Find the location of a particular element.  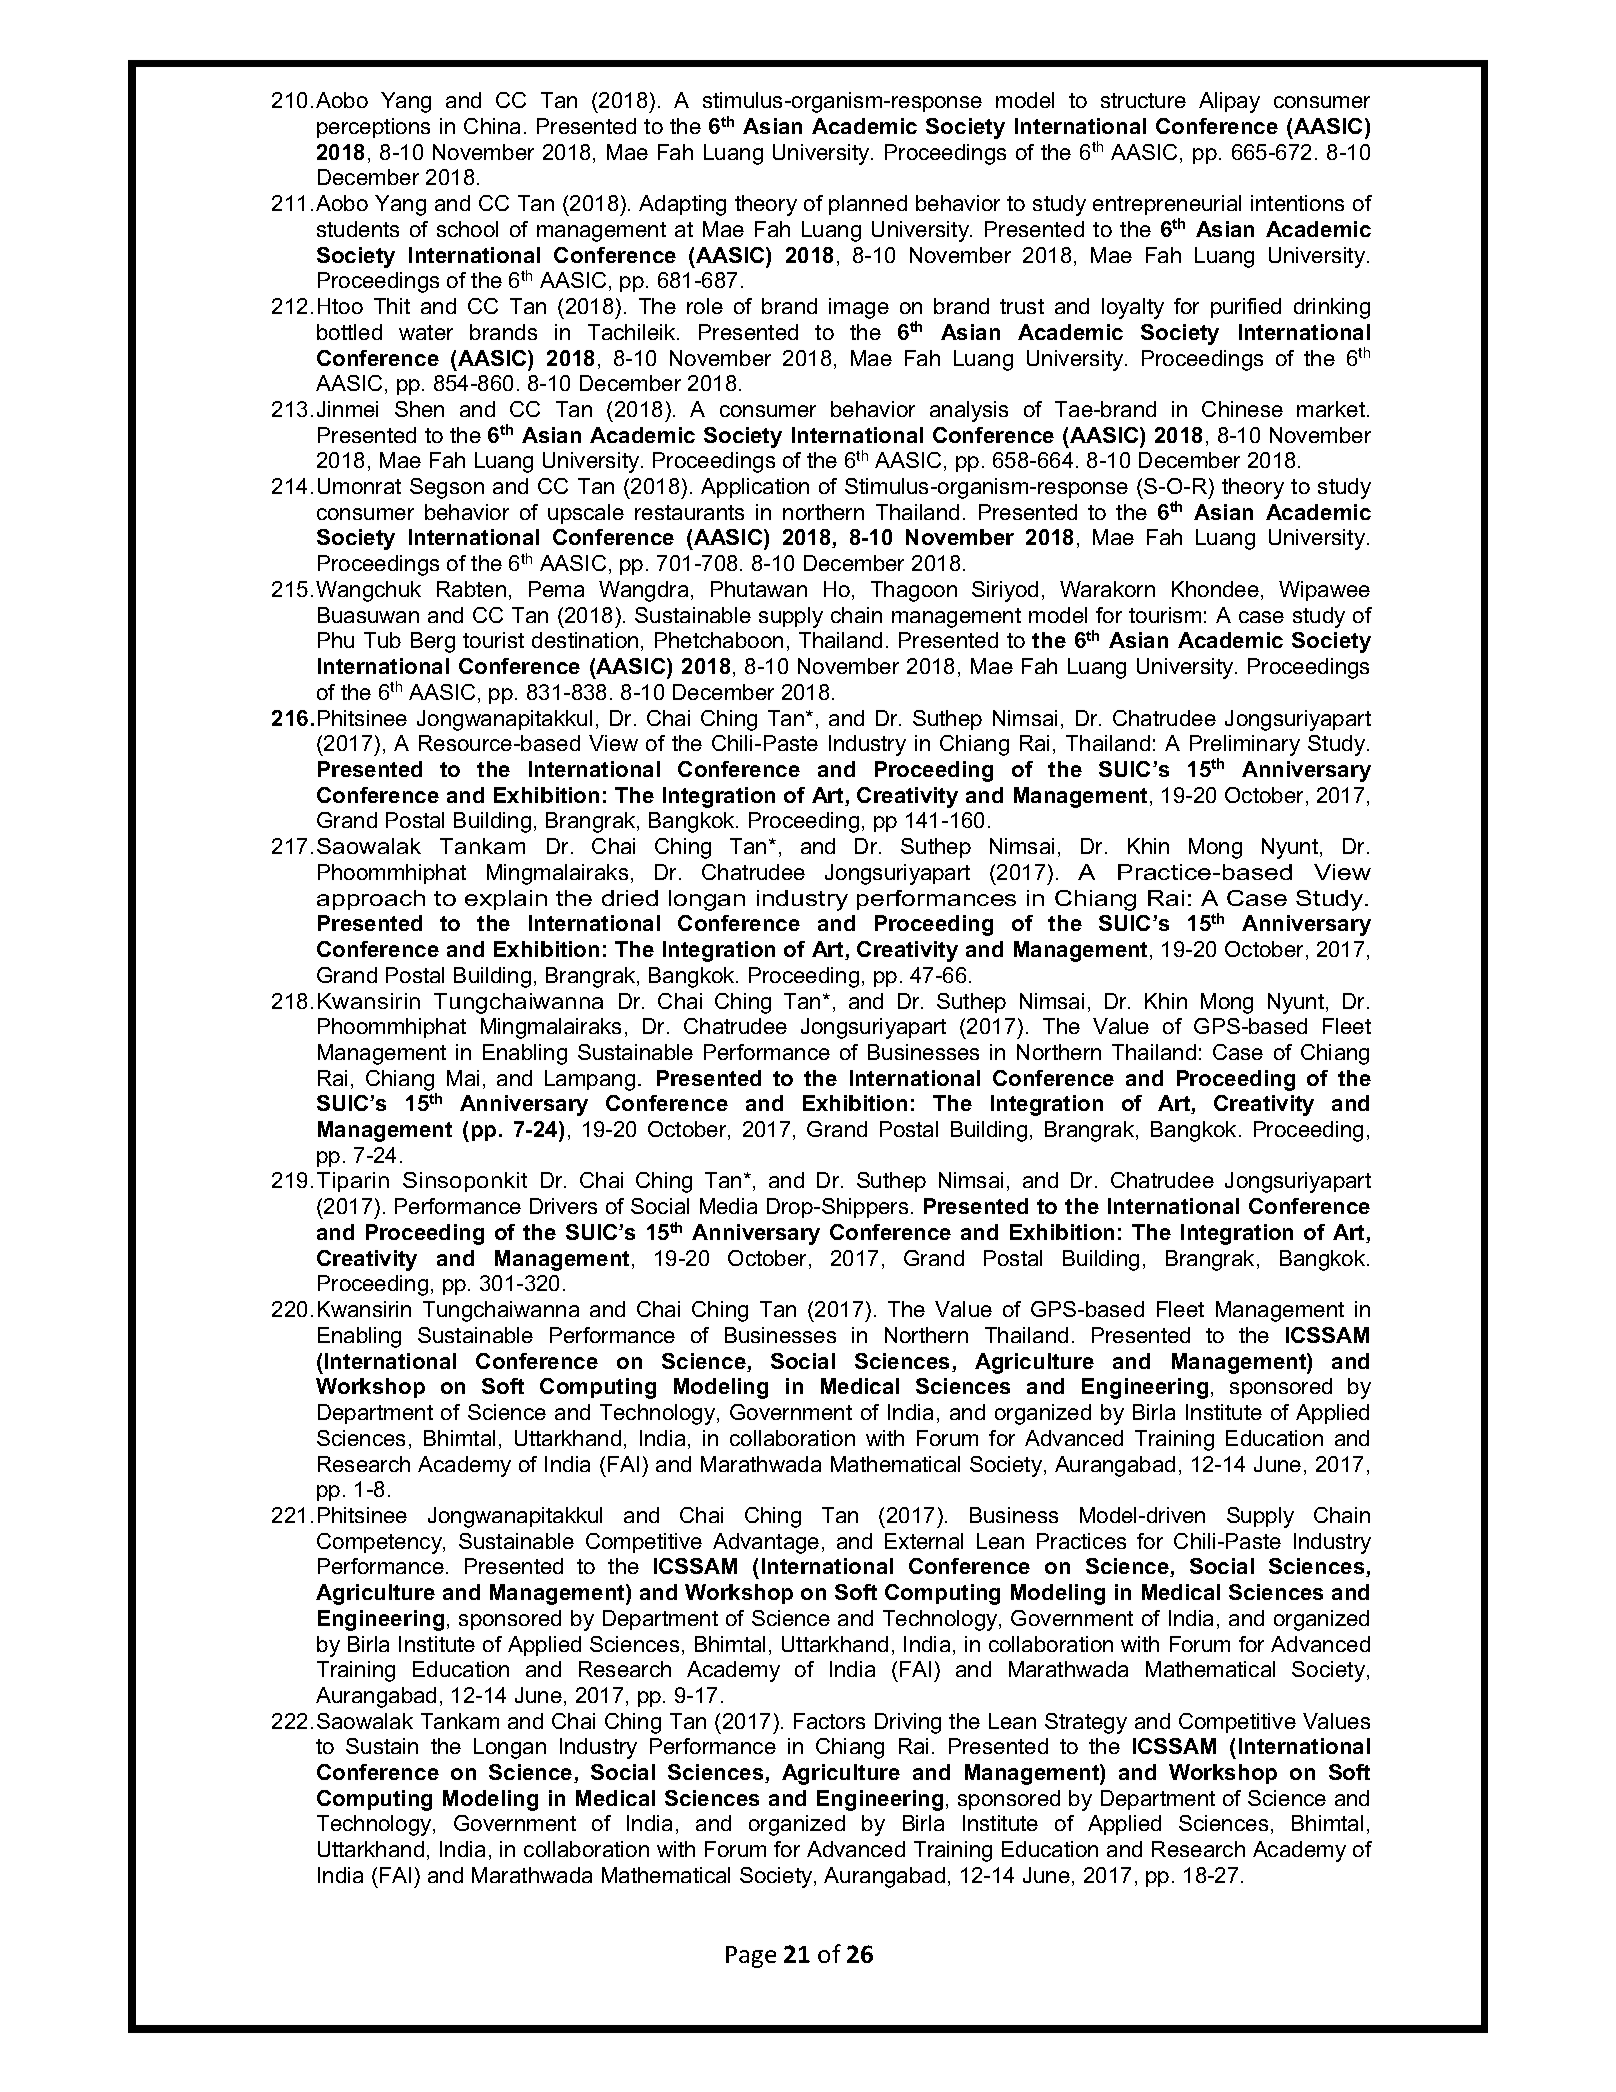

entrepreneurial is located at coordinates (1167, 207).
